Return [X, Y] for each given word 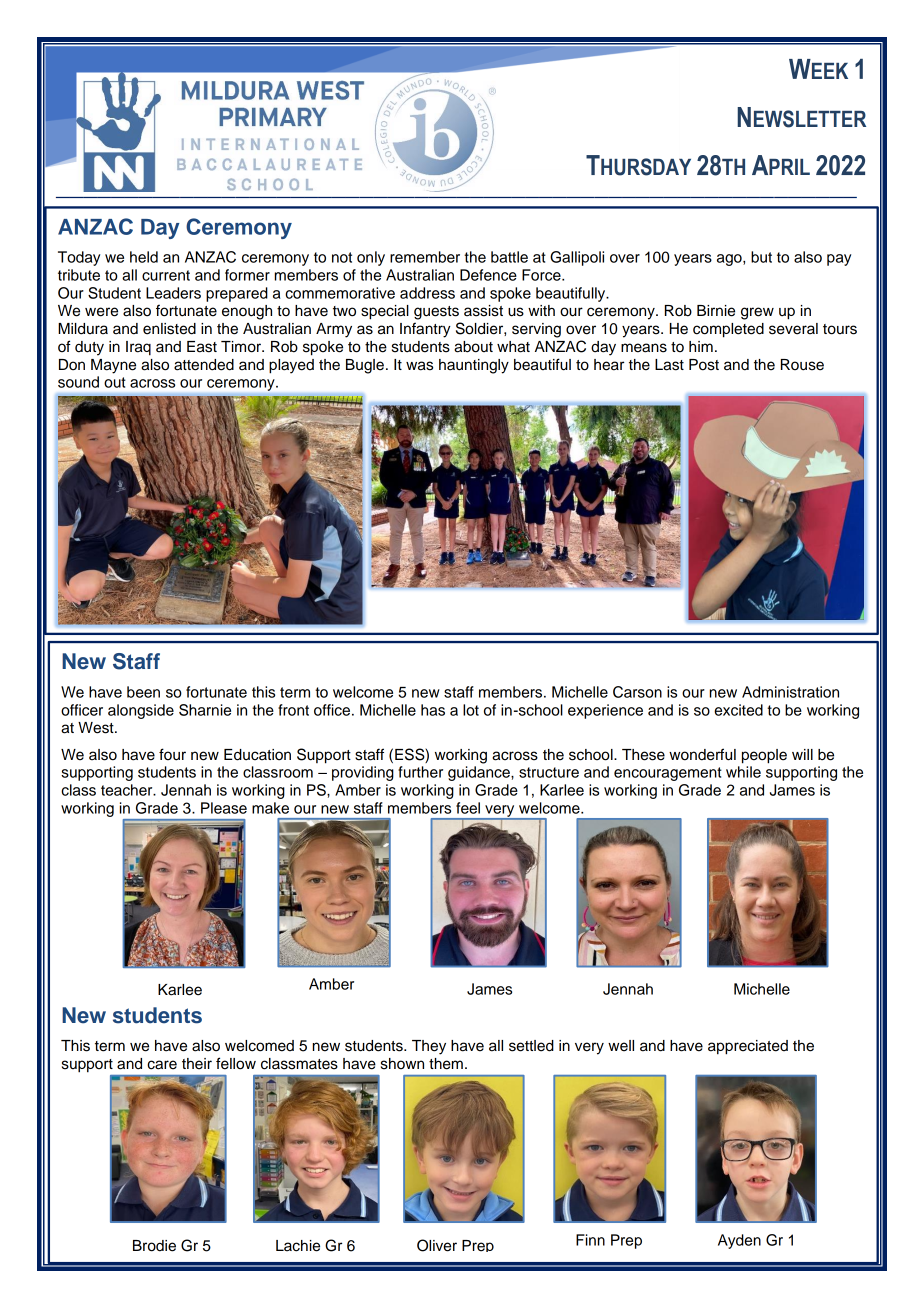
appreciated [748, 1047]
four [172, 754]
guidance [480, 773]
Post [704, 365]
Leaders [173, 293]
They [429, 1047]
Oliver [437, 1245]
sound [78, 382]
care [162, 1065]
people [764, 756]
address [427, 293]
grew [757, 313]
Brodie [154, 1246]
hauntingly [474, 366]
